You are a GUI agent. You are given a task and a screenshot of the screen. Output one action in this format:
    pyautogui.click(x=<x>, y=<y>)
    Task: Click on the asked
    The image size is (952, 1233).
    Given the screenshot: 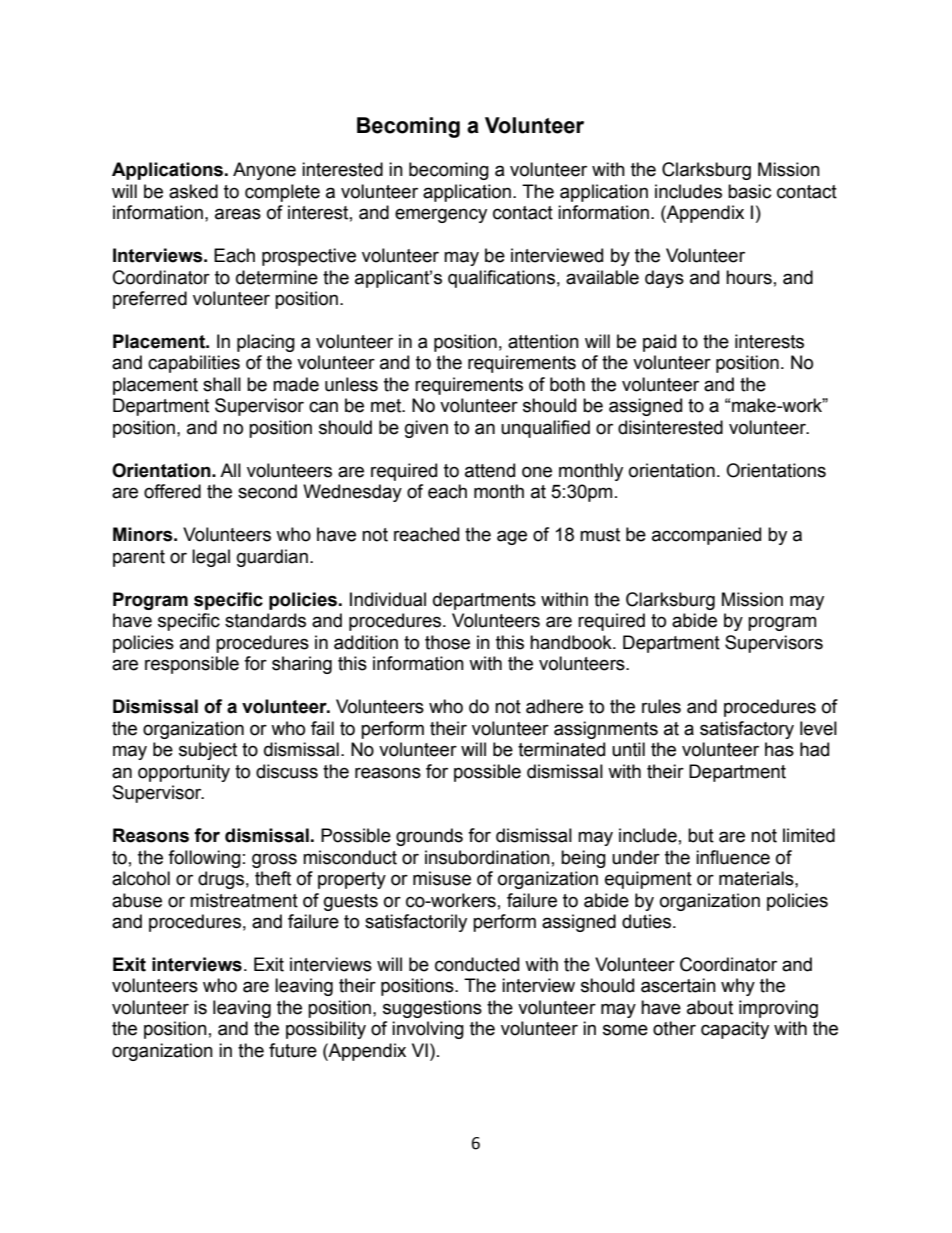 What is the action you would take?
    pyautogui.click(x=193, y=191)
